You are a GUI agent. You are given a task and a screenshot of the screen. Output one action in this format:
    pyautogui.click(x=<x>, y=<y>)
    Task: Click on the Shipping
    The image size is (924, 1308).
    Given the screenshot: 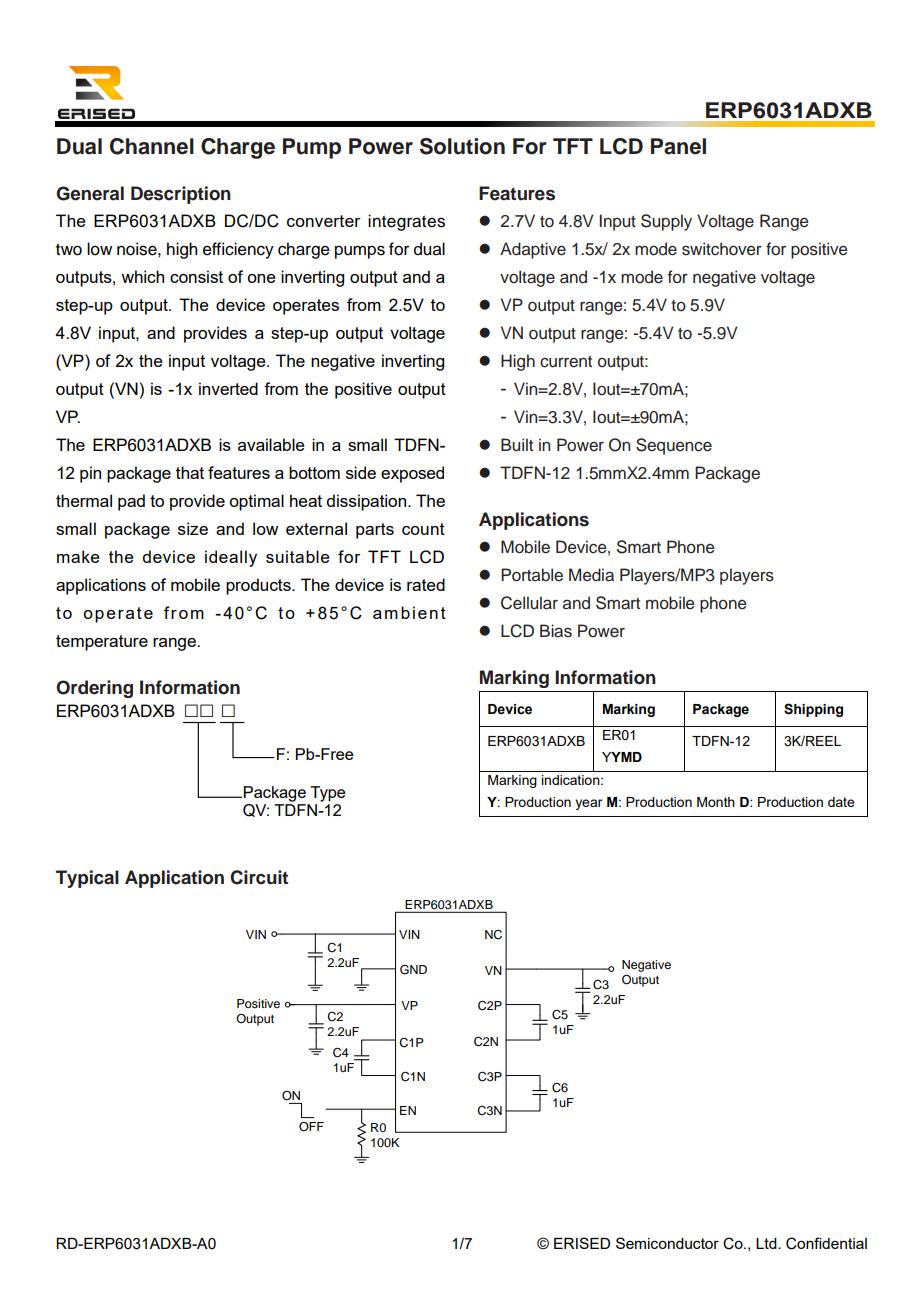 What is the action you would take?
    pyautogui.click(x=813, y=710)
